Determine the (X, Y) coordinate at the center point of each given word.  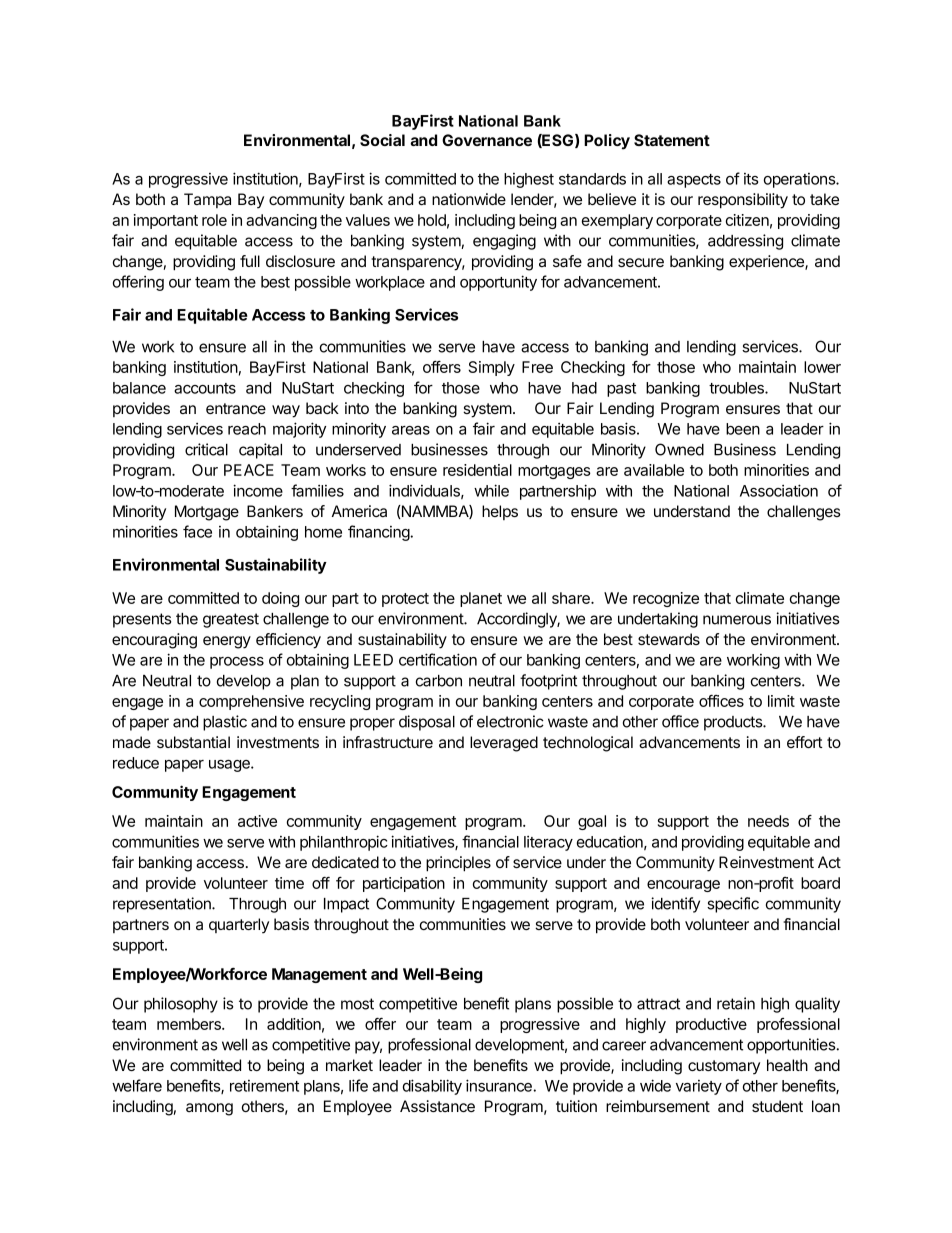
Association (779, 490)
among (209, 1109)
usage (230, 766)
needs (768, 821)
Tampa (207, 200)
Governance (487, 140)
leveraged (504, 744)
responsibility (743, 201)
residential (477, 470)
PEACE (249, 470)
